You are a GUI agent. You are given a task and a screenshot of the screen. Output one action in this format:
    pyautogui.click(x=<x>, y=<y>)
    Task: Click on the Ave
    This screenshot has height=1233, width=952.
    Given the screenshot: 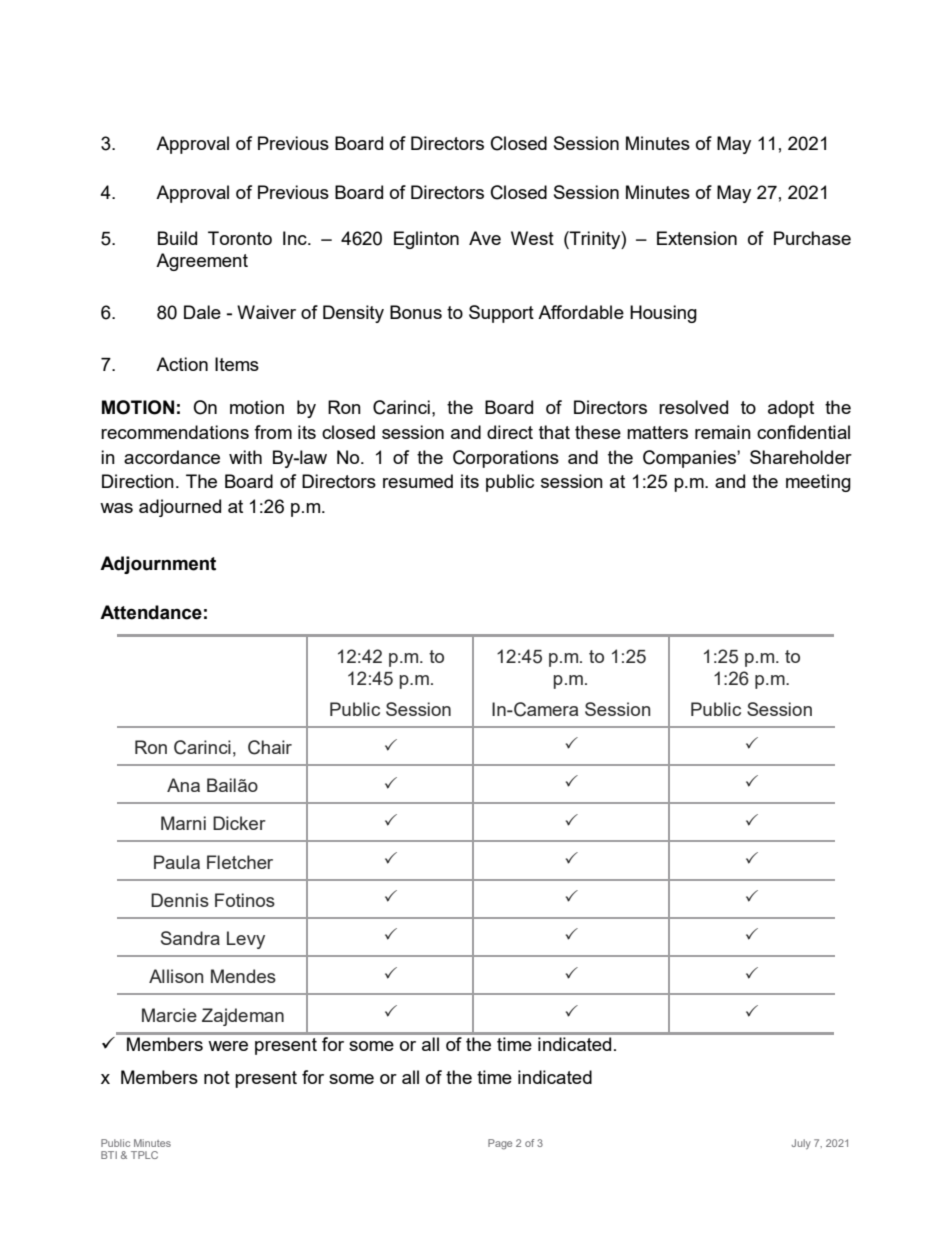 What is the action you would take?
    pyautogui.click(x=485, y=238)
